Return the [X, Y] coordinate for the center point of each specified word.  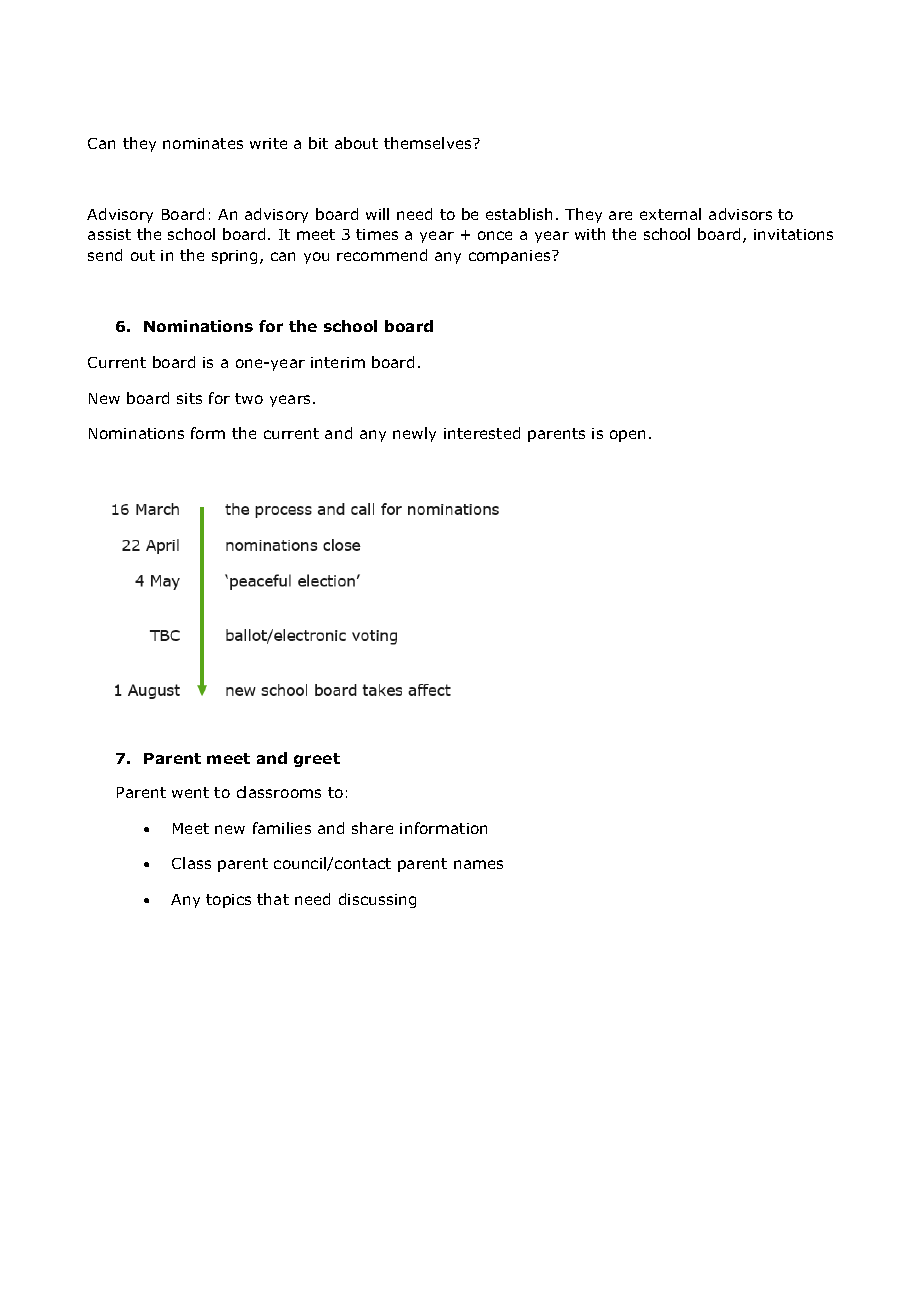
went [190, 792]
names [478, 864]
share [372, 828]
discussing [377, 900]
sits [189, 398]
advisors [740, 214]
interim [338, 362]
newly [414, 434]
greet [317, 760]
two [249, 398]
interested [482, 433]
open [627, 436]
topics [228, 901]
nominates [203, 143]
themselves [429, 143]
